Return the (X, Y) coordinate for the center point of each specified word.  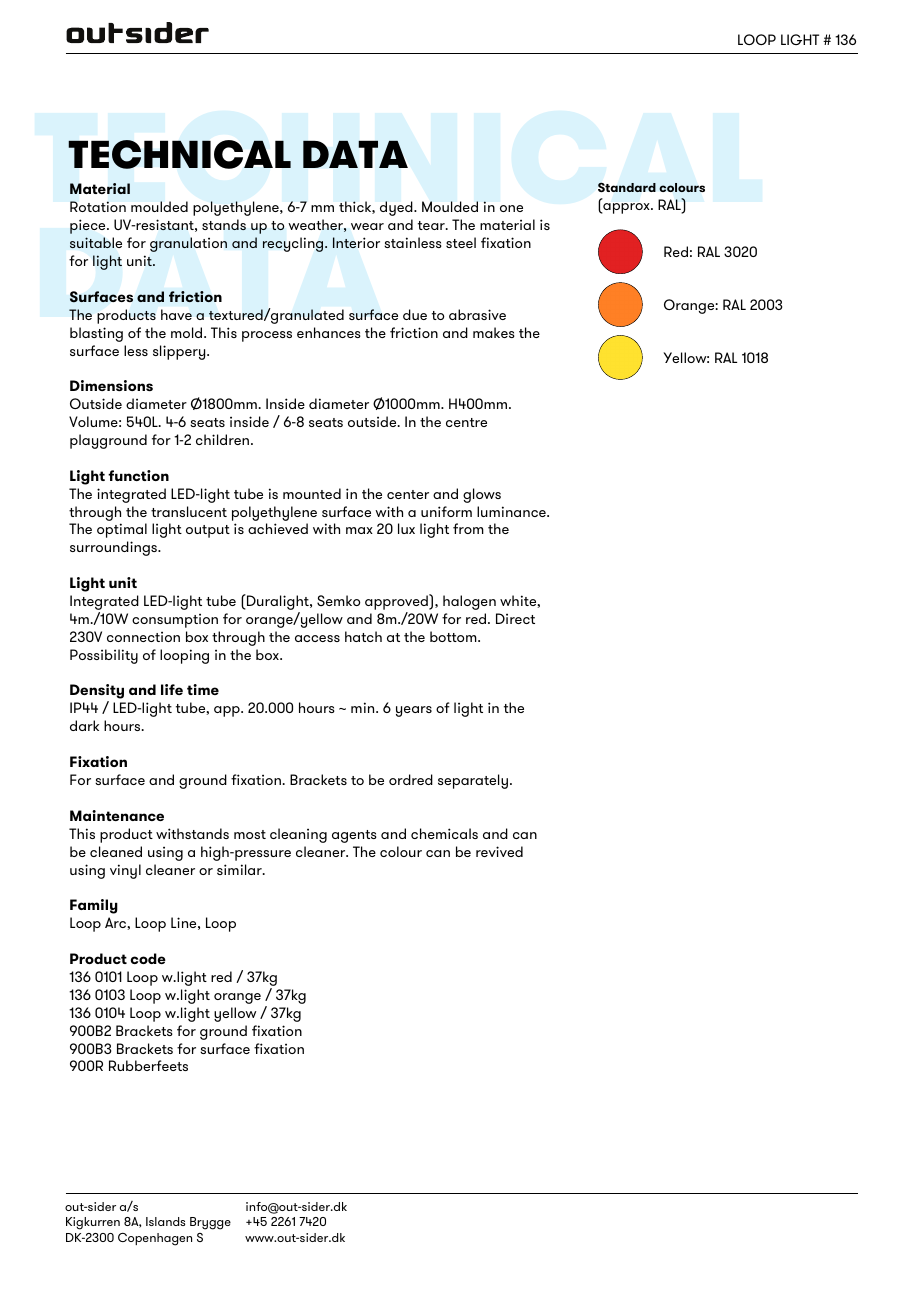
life (172, 689)
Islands (165, 1221)
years (414, 711)
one (511, 208)
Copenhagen (155, 1239)
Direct (515, 618)
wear (367, 226)
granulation (188, 244)
